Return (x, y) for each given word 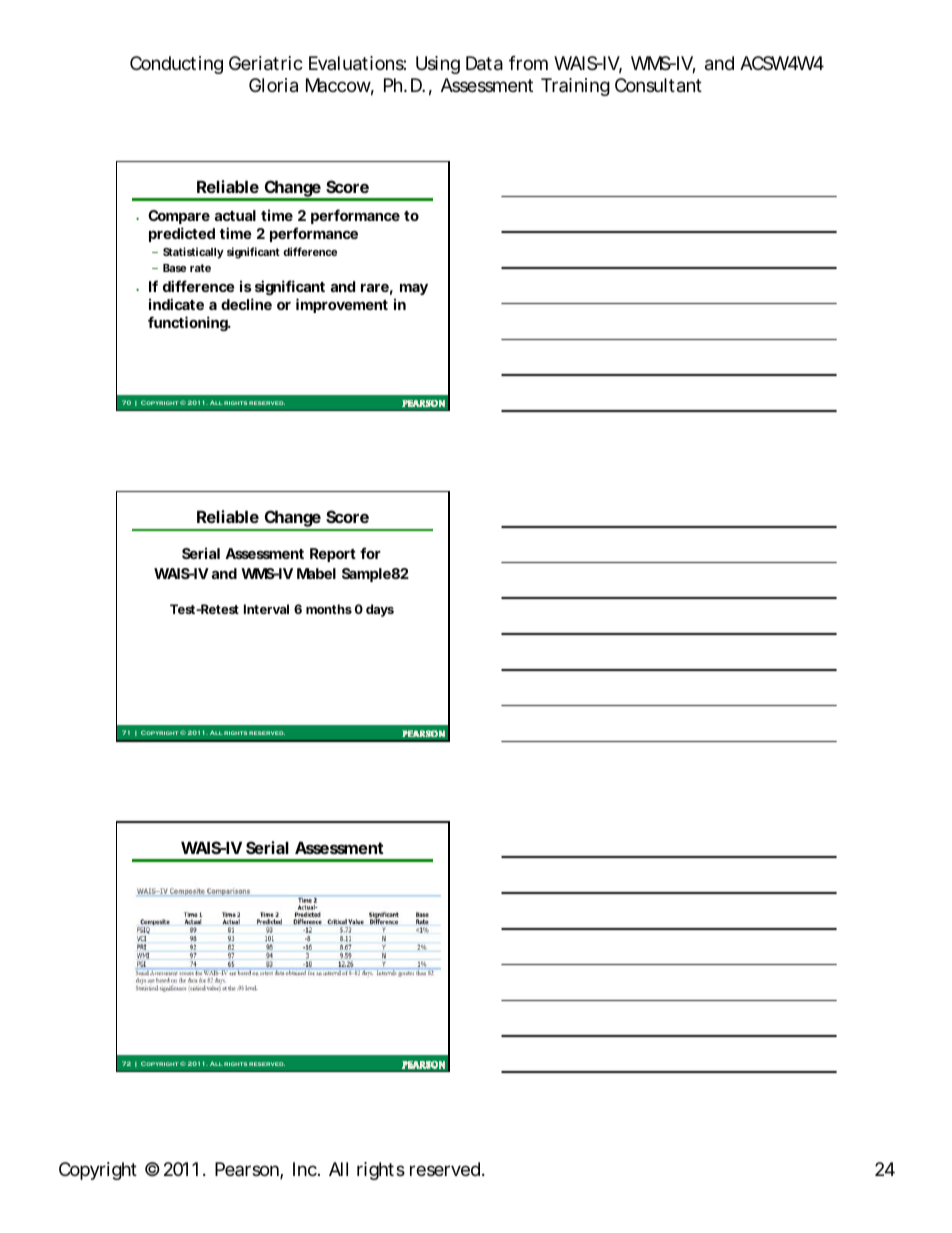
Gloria (273, 85)
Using (438, 65)
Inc (306, 1169)
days (380, 610)
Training (575, 87)
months (329, 609)
